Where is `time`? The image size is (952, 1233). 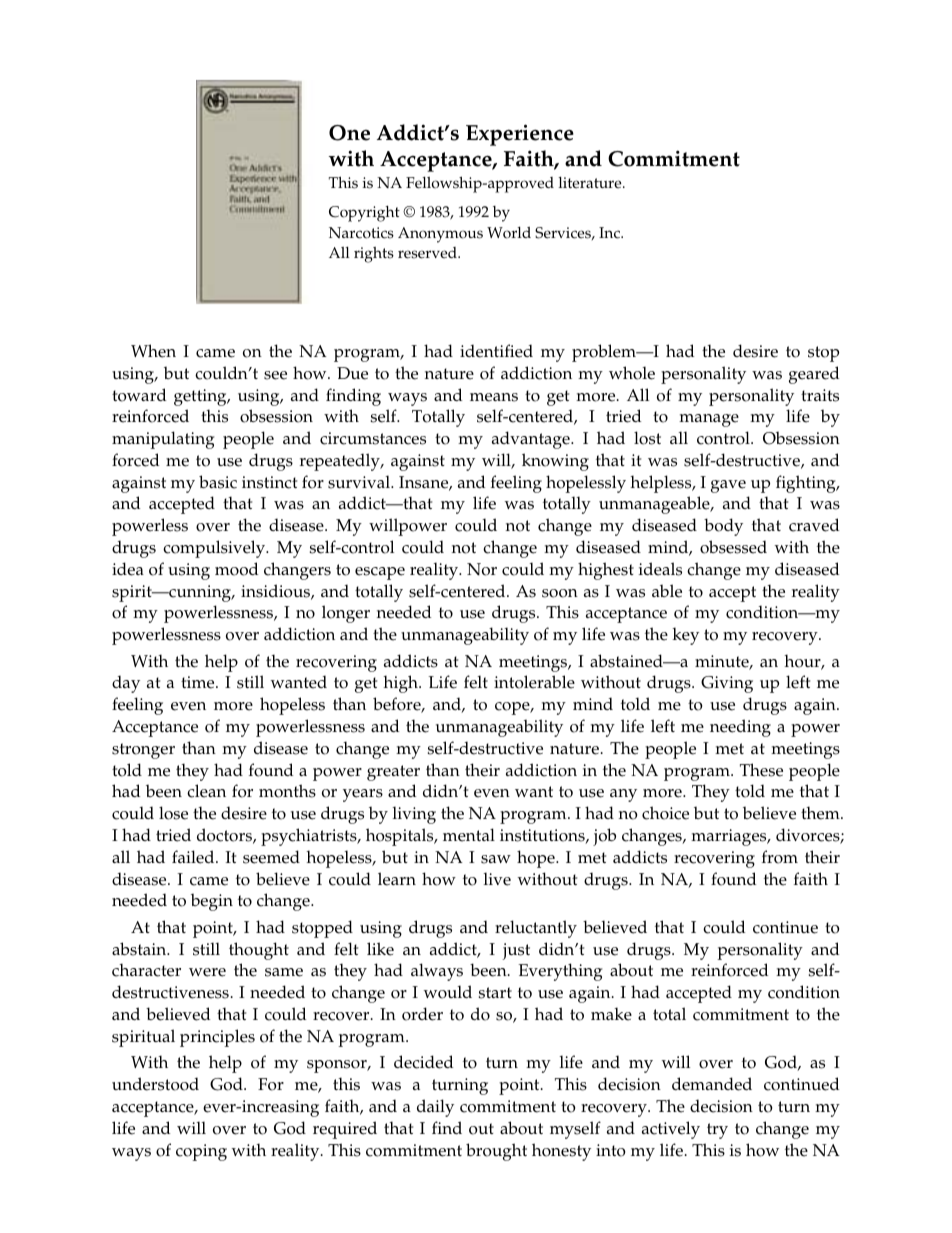
time is located at coordinates (199, 682).
